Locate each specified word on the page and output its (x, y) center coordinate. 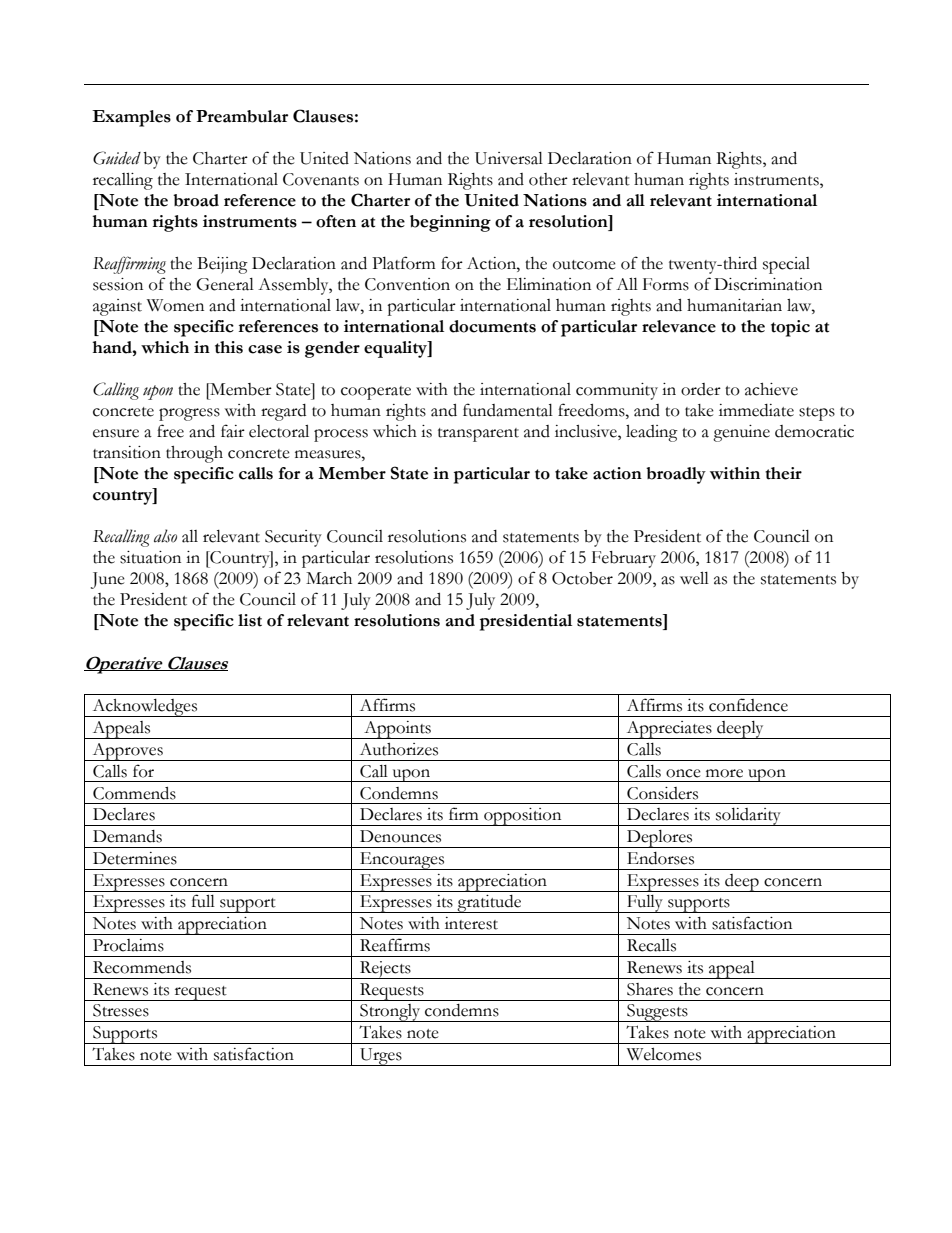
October (582, 578)
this (229, 347)
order (701, 389)
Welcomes (664, 1054)
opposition (523, 817)
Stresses (121, 1010)
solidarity (748, 817)
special (786, 265)
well (694, 578)
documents (492, 326)
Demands (127, 836)
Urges (381, 1057)
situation (150, 557)
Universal (509, 158)
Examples (131, 118)
